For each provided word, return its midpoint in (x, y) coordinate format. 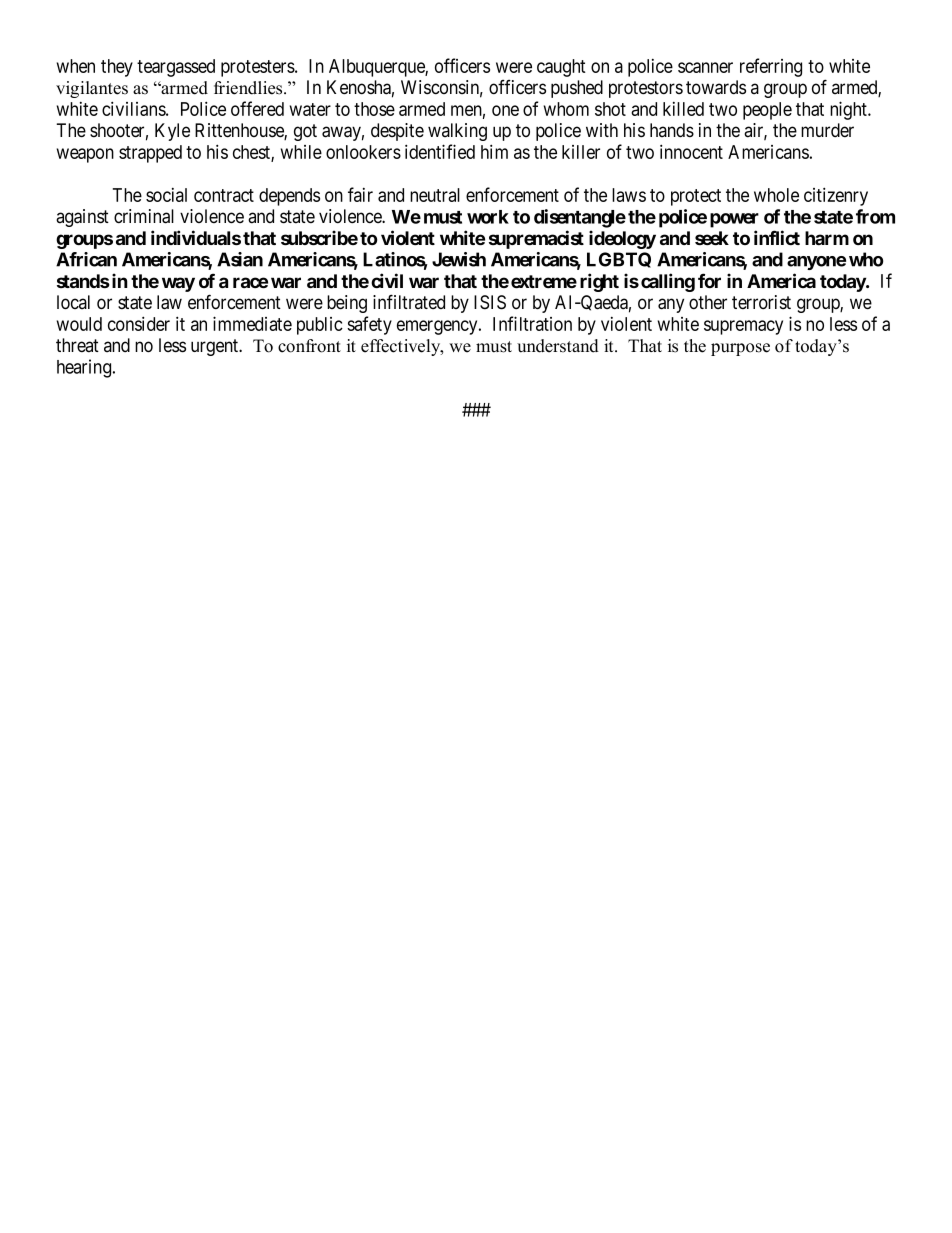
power (734, 220)
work (488, 217)
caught (561, 68)
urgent (216, 347)
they (117, 68)
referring (771, 67)
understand (558, 346)
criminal (144, 216)
